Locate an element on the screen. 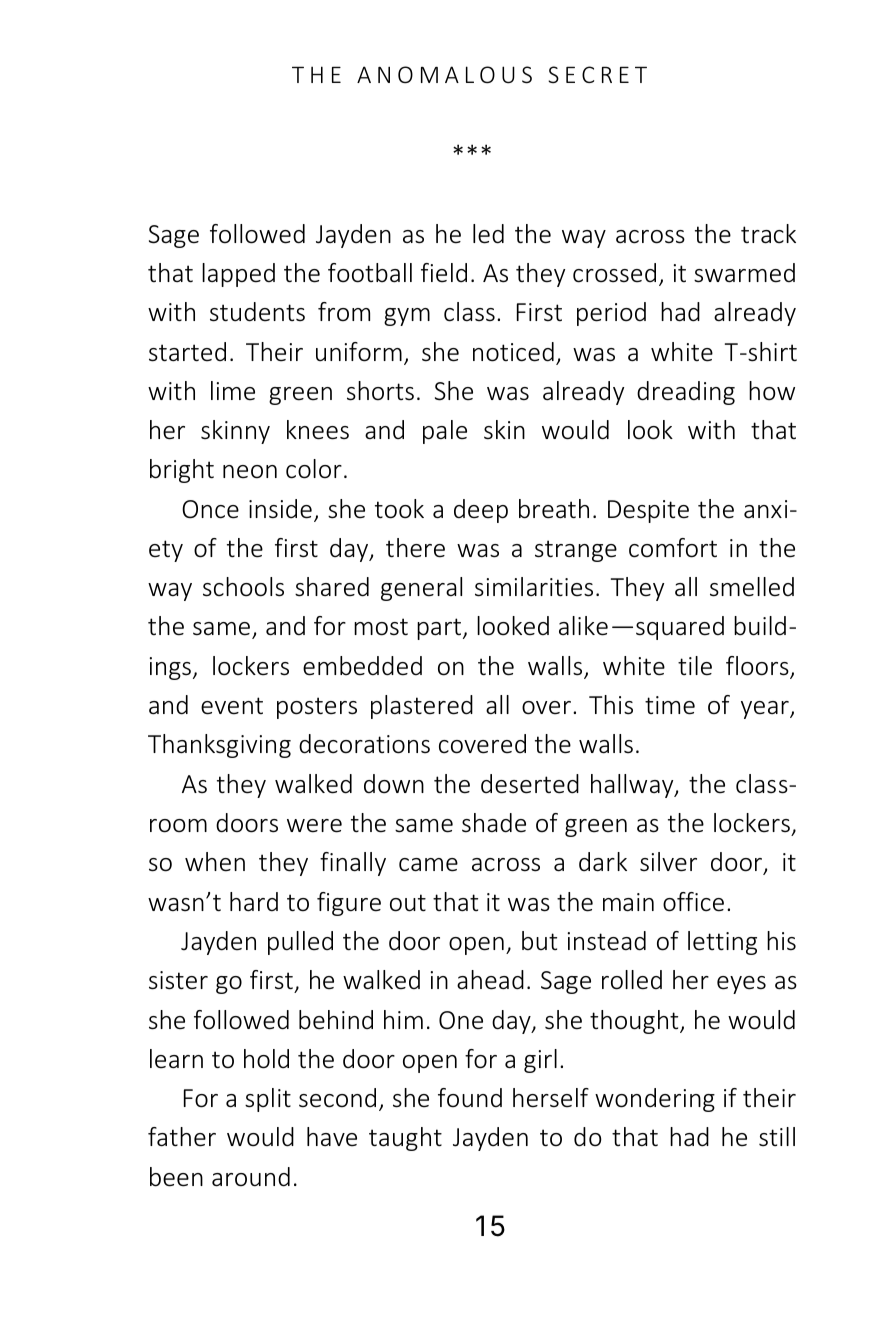  swarmed is located at coordinates (744, 273).
